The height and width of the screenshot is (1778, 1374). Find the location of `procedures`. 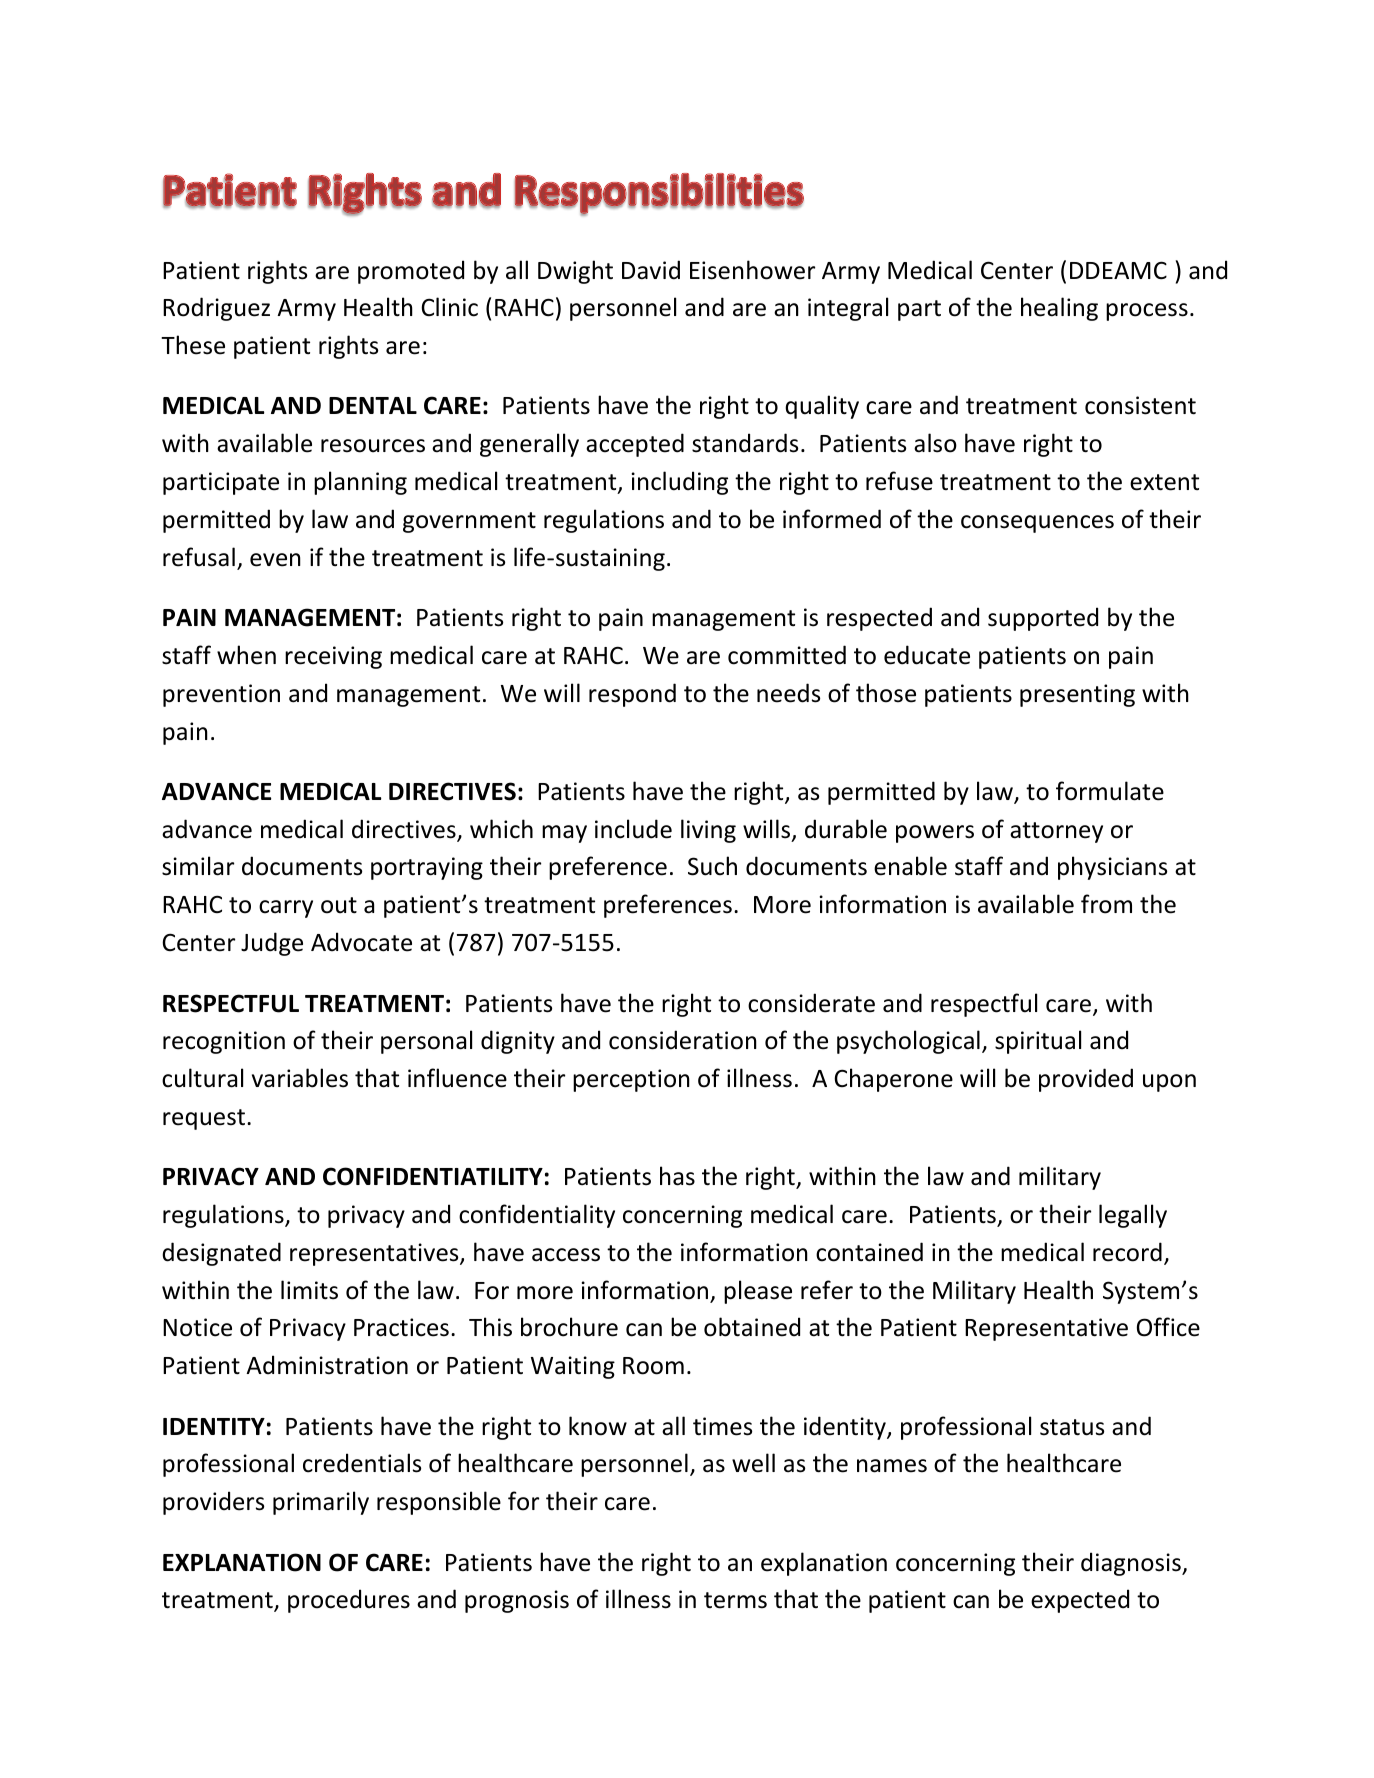

procedures is located at coordinates (349, 1601).
